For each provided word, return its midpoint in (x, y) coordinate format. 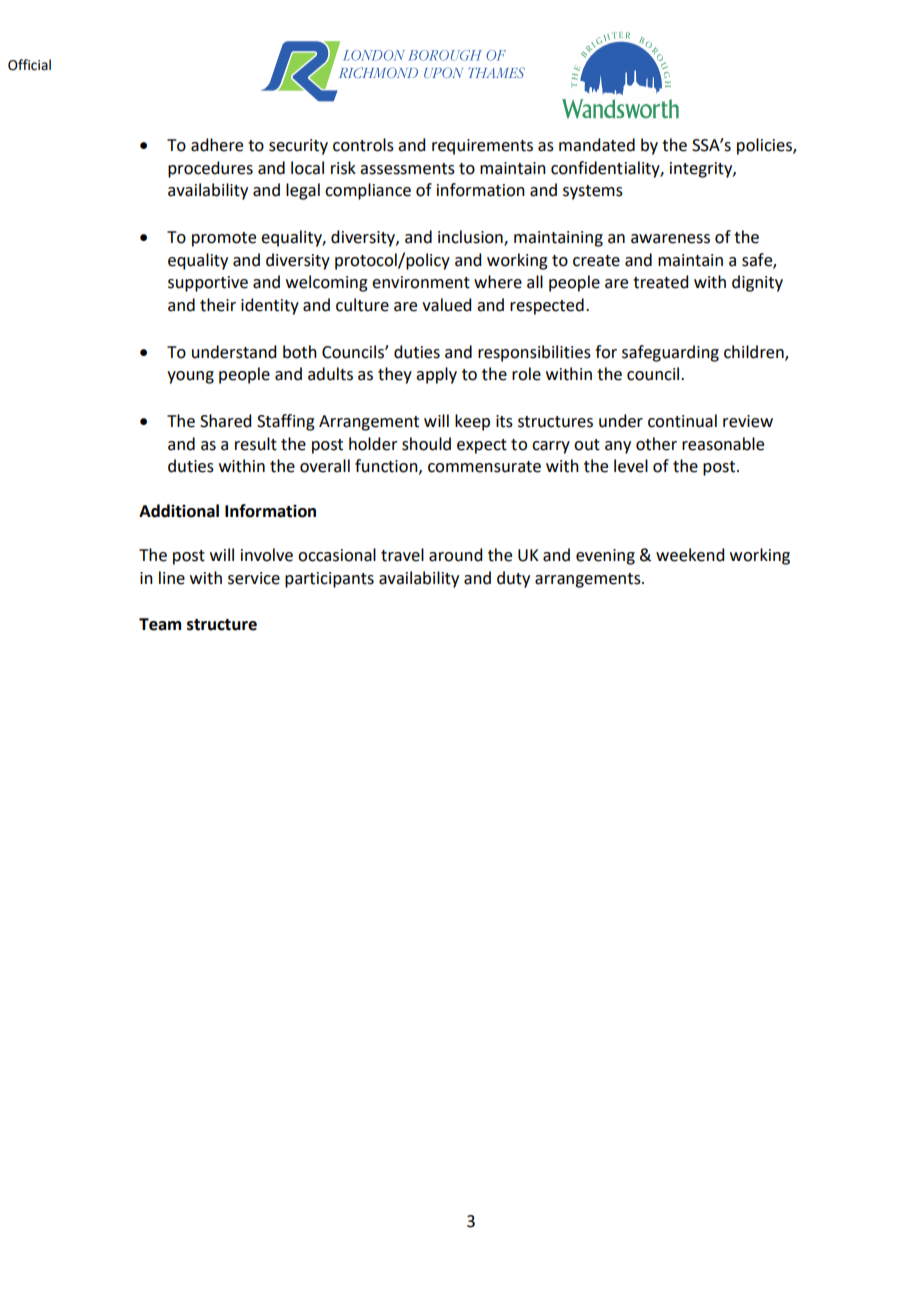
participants (329, 580)
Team (160, 624)
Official (29, 65)
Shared (225, 421)
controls (363, 145)
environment (421, 282)
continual (682, 421)
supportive (208, 284)
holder (373, 444)
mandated (597, 145)
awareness (670, 239)
